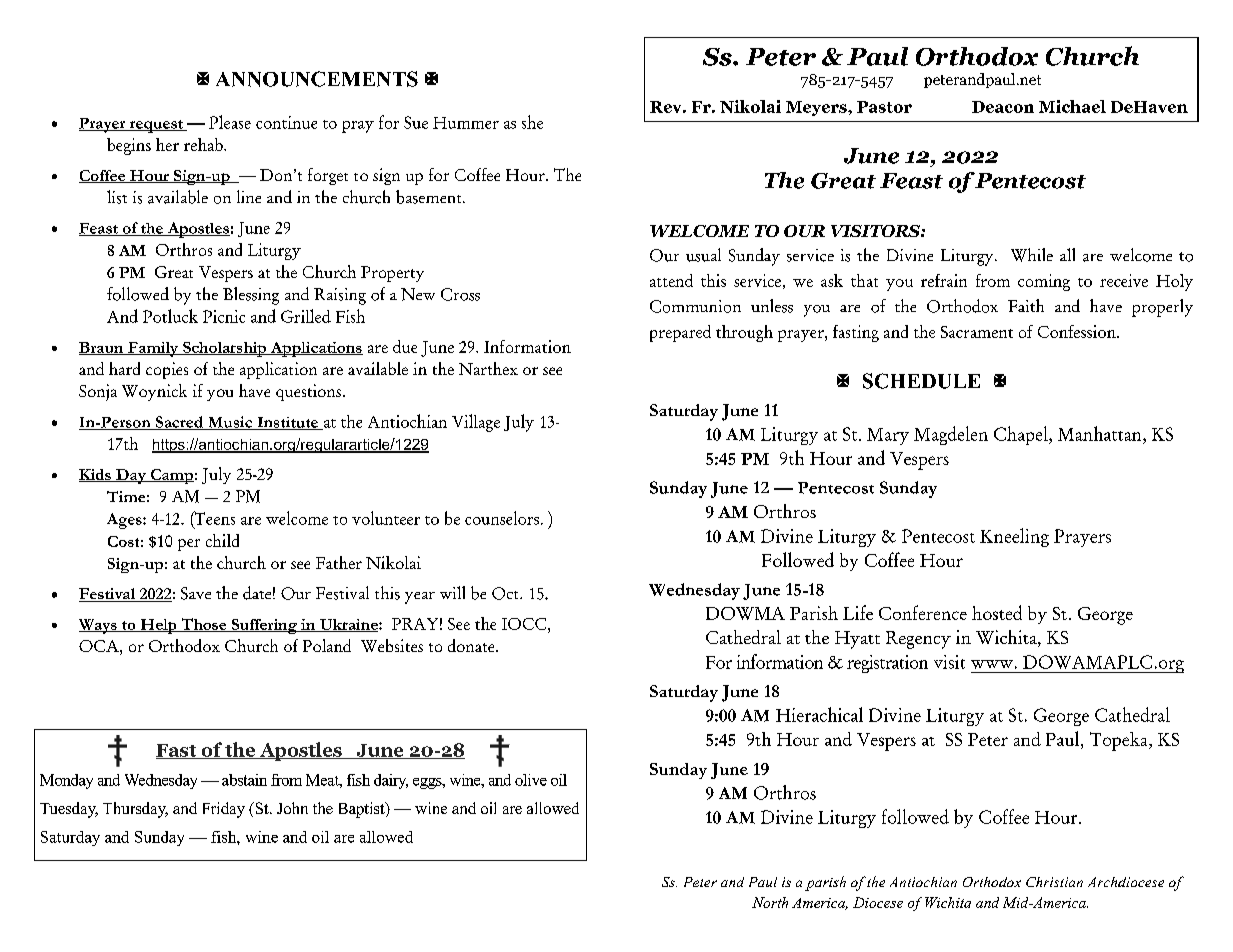  Describe the element at coordinates (171, 476) in the screenshot. I see `Camp` at that location.
